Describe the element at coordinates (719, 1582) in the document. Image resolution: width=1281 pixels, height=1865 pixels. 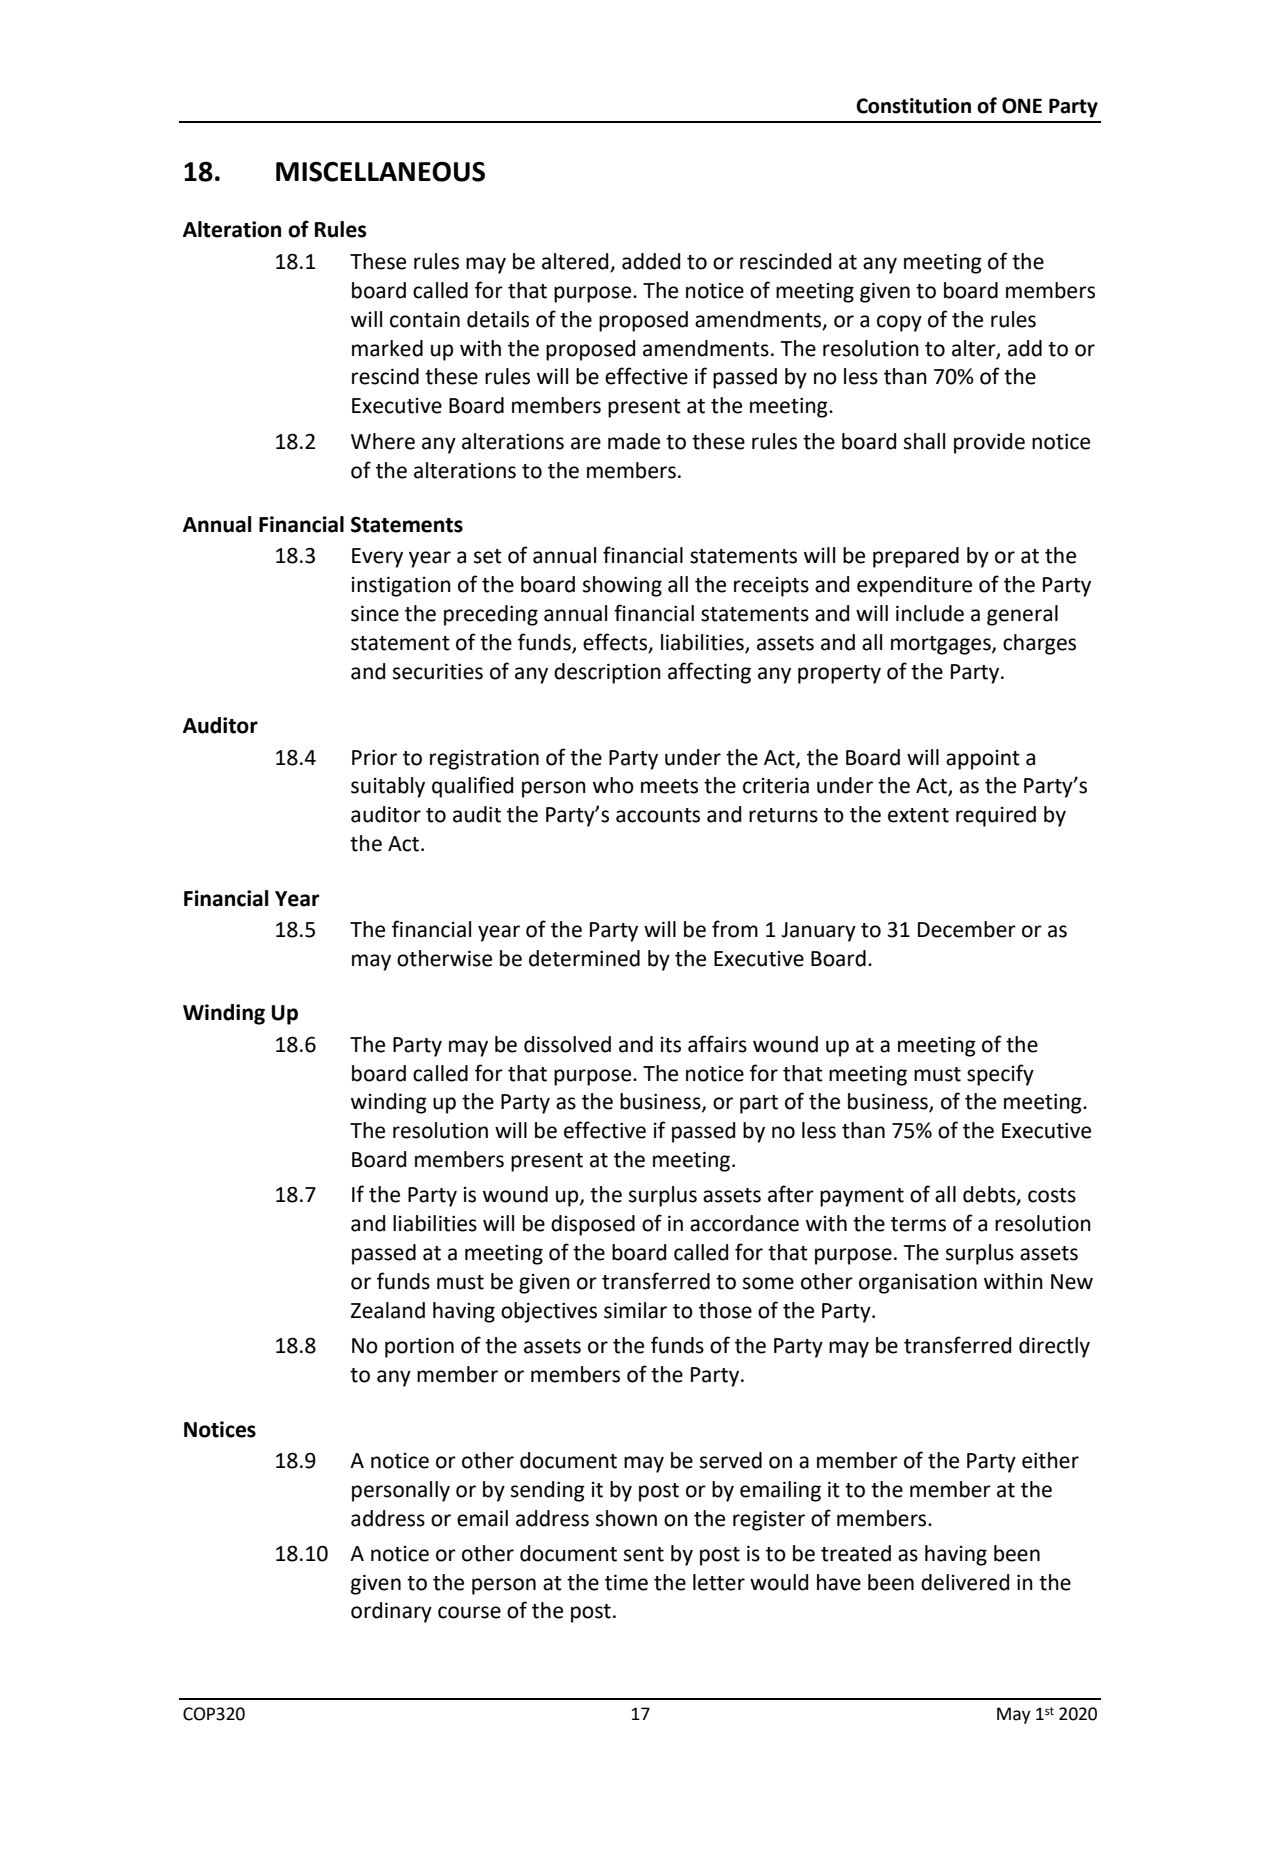
I see `letter` at that location.
